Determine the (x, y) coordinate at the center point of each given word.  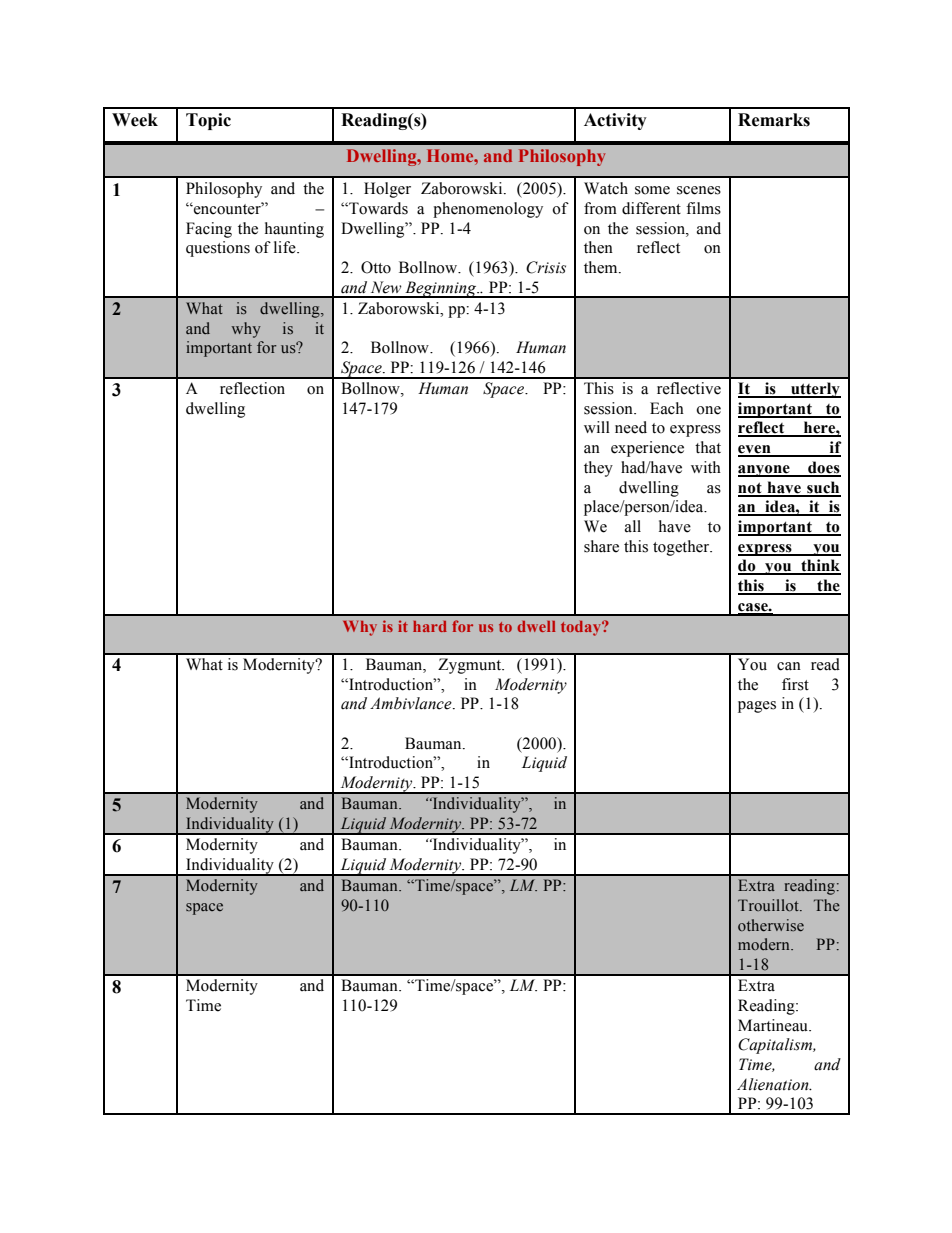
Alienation (774, 1084)
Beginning (441, 289)
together (682, 548)
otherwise (771, 925)
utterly (815, 390)
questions (218, 249)
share (601, 546)
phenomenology (488, 210)
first (795, 684)
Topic (208, 121)
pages (757, 707)
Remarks (774, 120)
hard (430, 626)
